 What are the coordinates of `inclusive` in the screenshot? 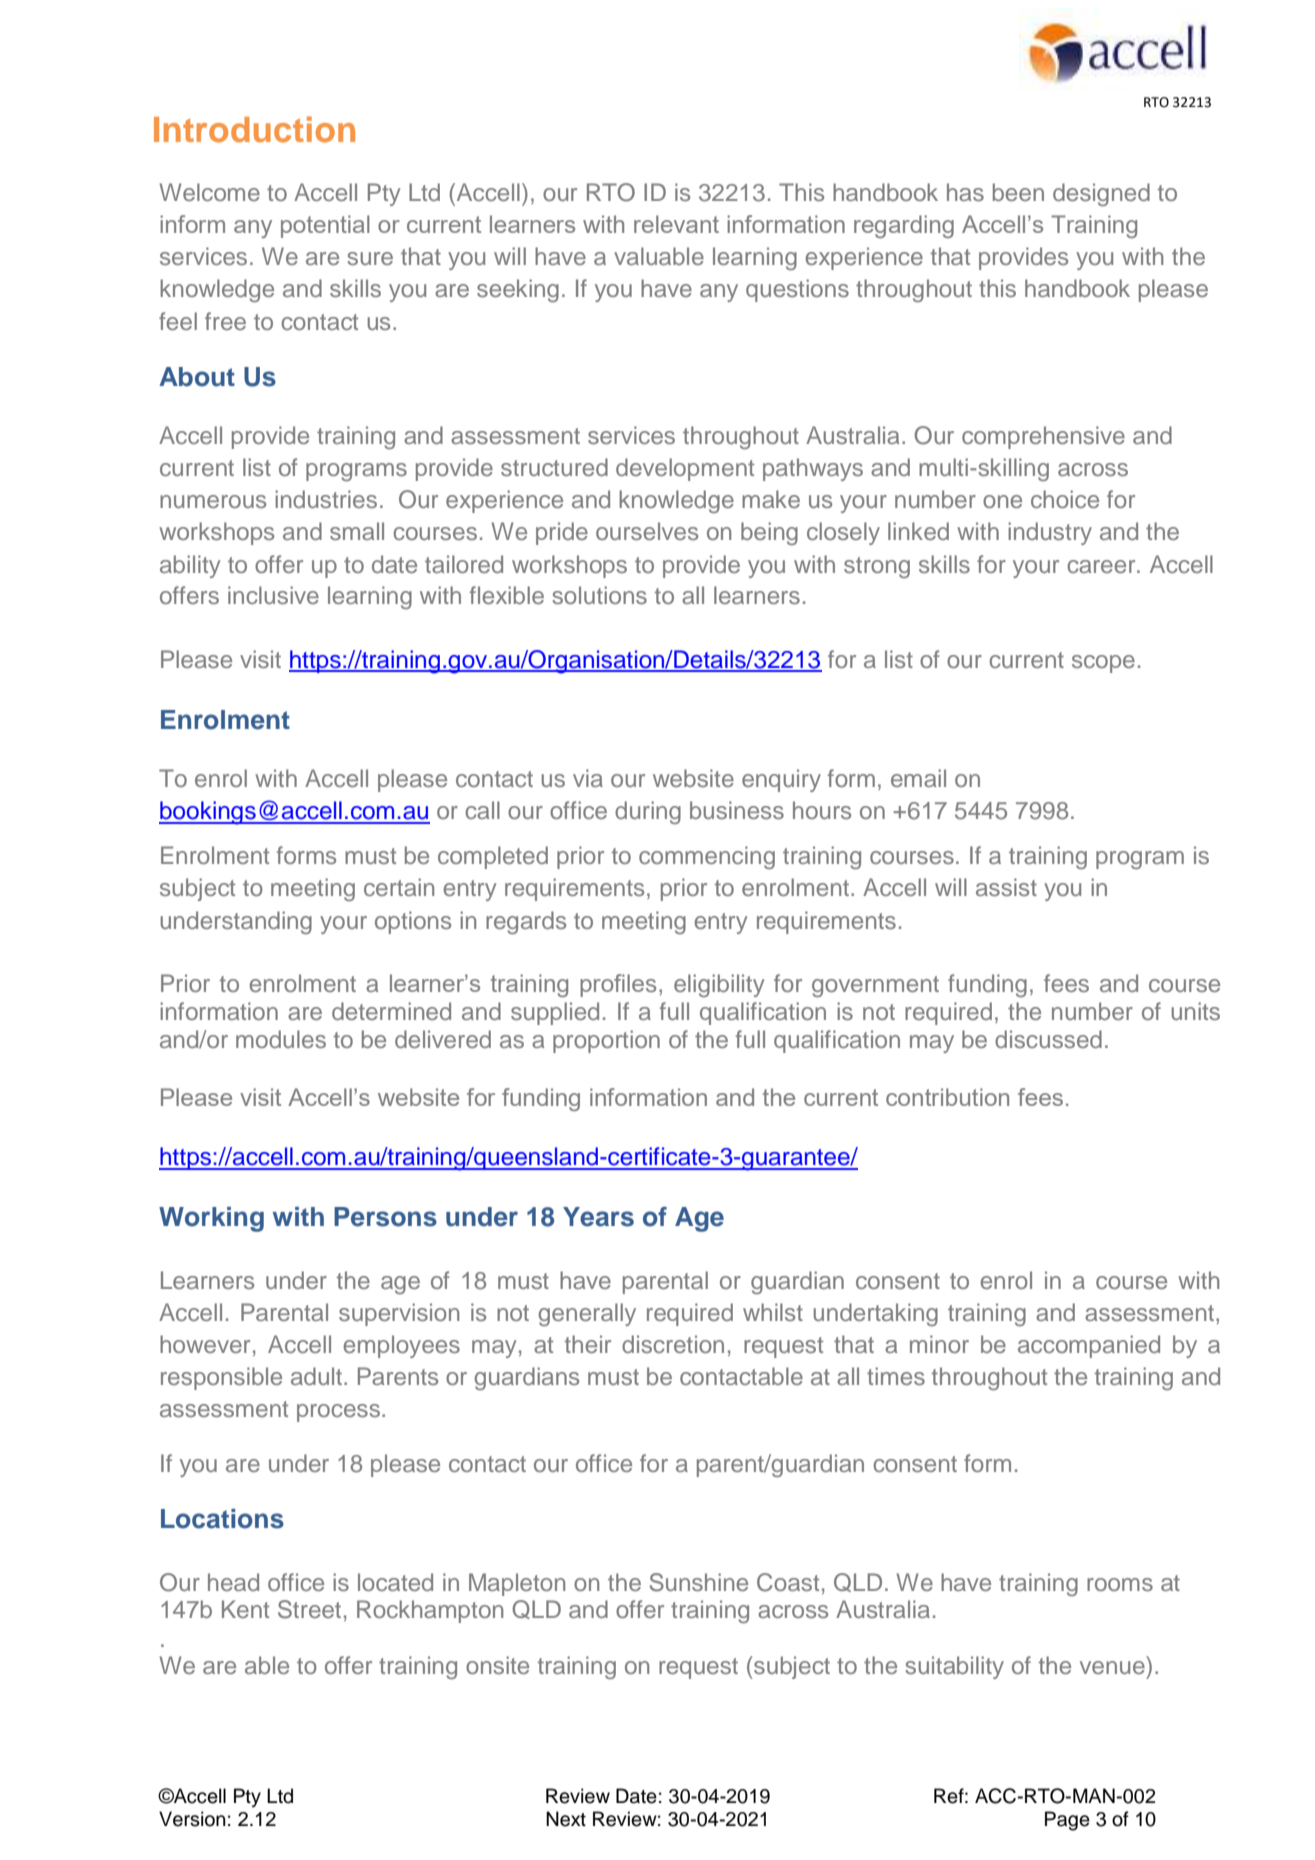 It's located at (273, 595).
